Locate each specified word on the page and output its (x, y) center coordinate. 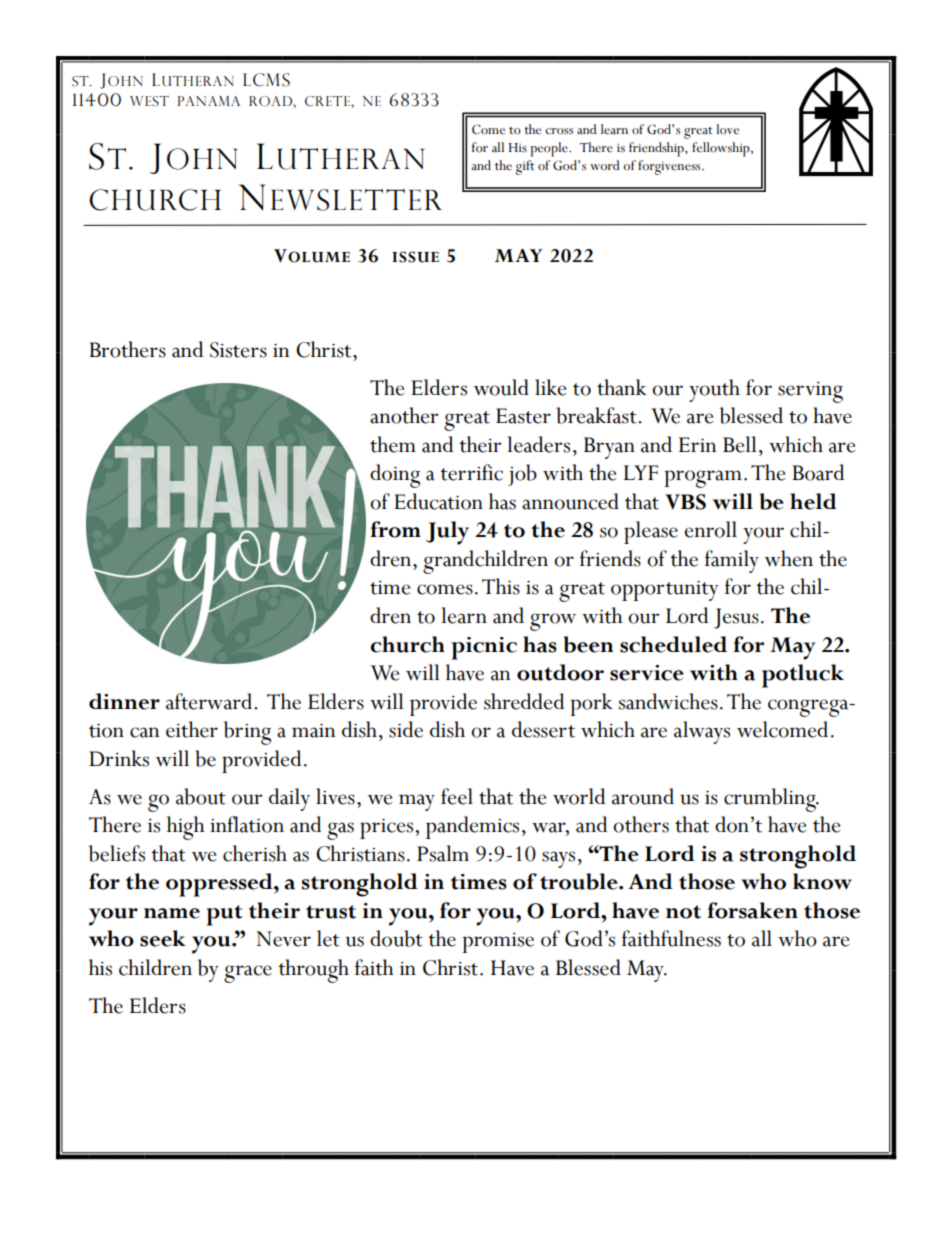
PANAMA (209, 101)
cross (559, 131)
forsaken (752, 910)
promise (498, 943)
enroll (710, 529)
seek (163, 938)
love (727, 129)
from (395, 529)
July (447, 533)
